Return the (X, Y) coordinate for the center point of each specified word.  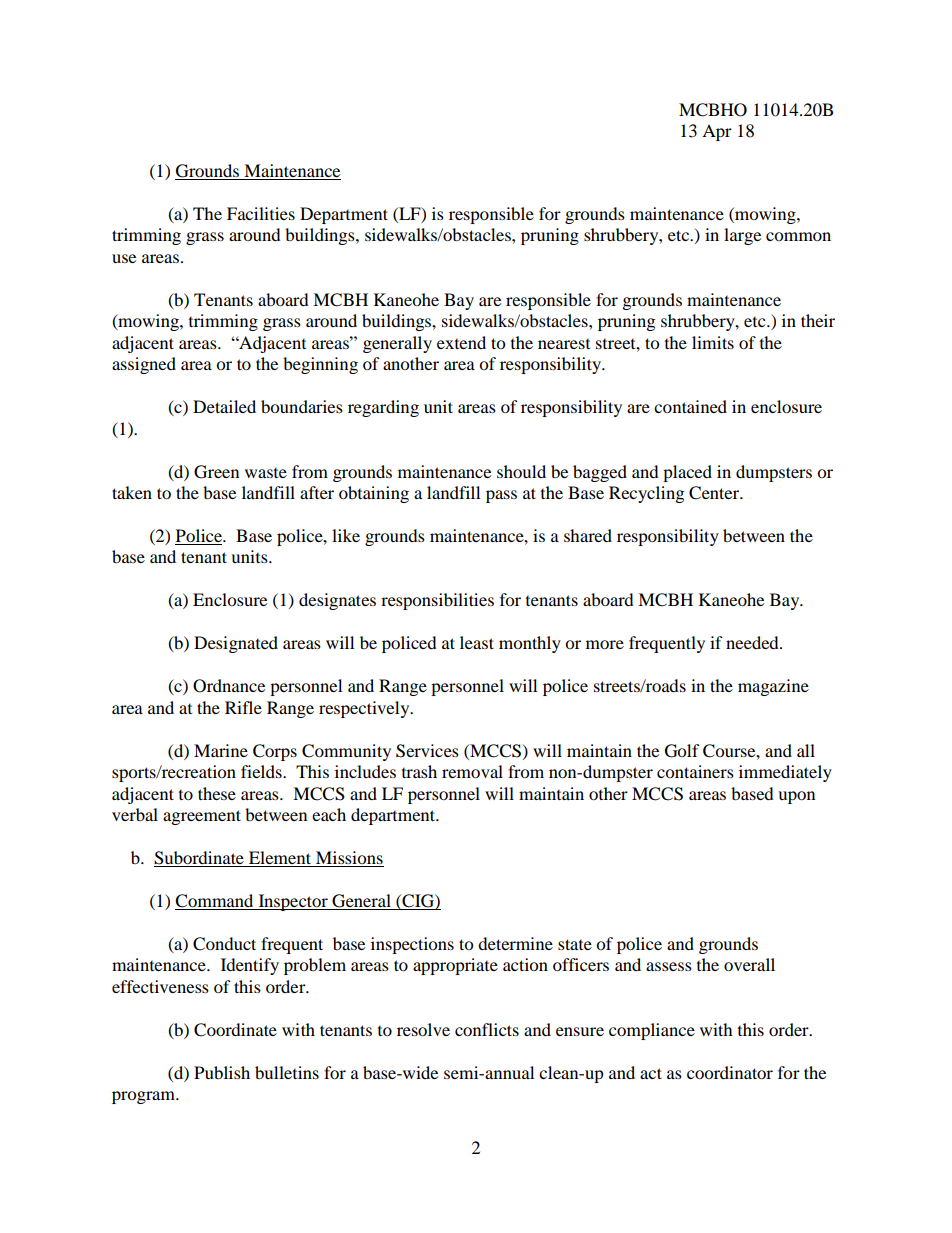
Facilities (261, 213)
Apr (717, 132)
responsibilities (437, 601)
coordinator (730, 1072)
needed (753, 642)
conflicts (487, 1029)
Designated (236, 644)
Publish (222, 1072)
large (742, 236)
